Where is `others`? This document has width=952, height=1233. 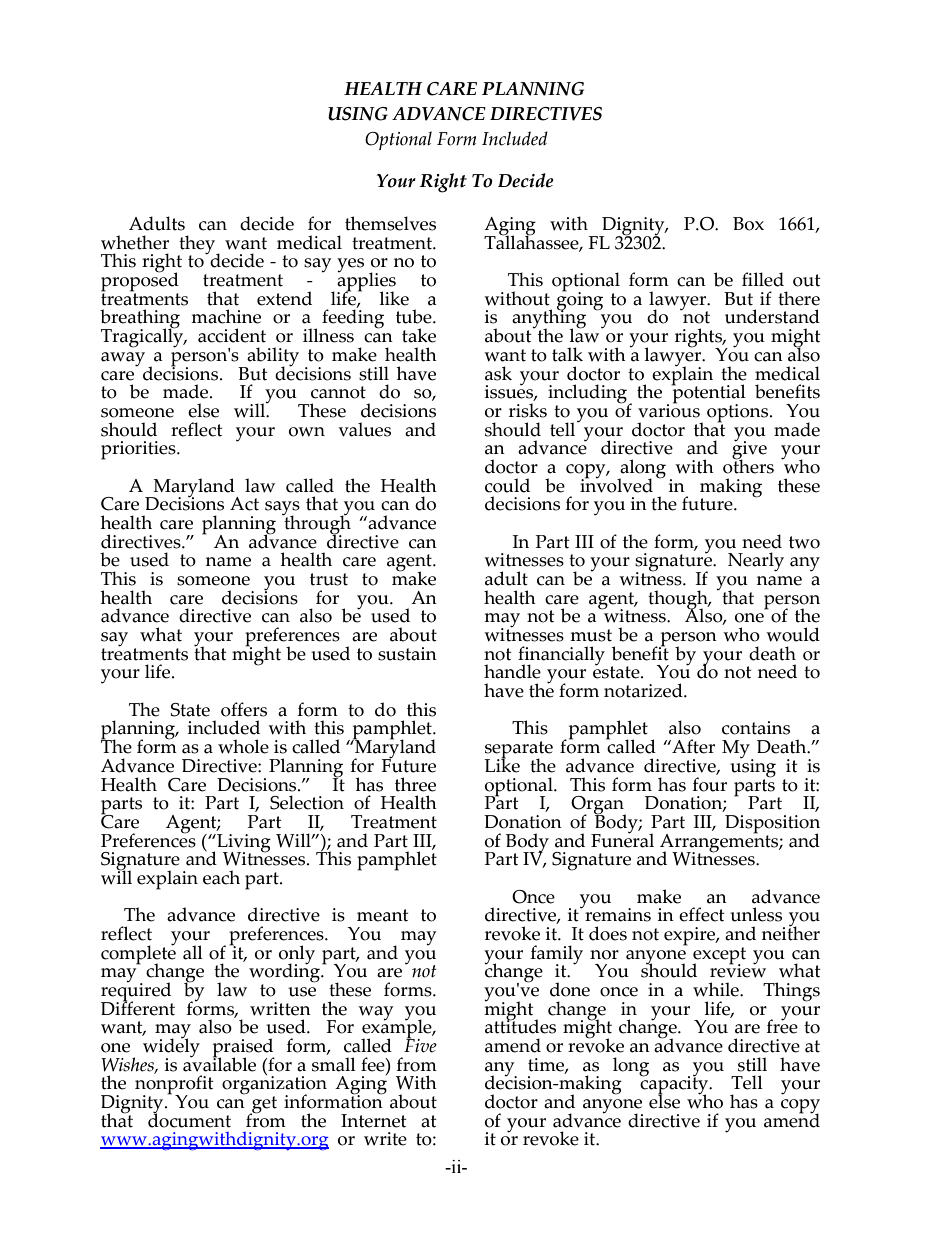
others is located at coordinates (748, 465).
